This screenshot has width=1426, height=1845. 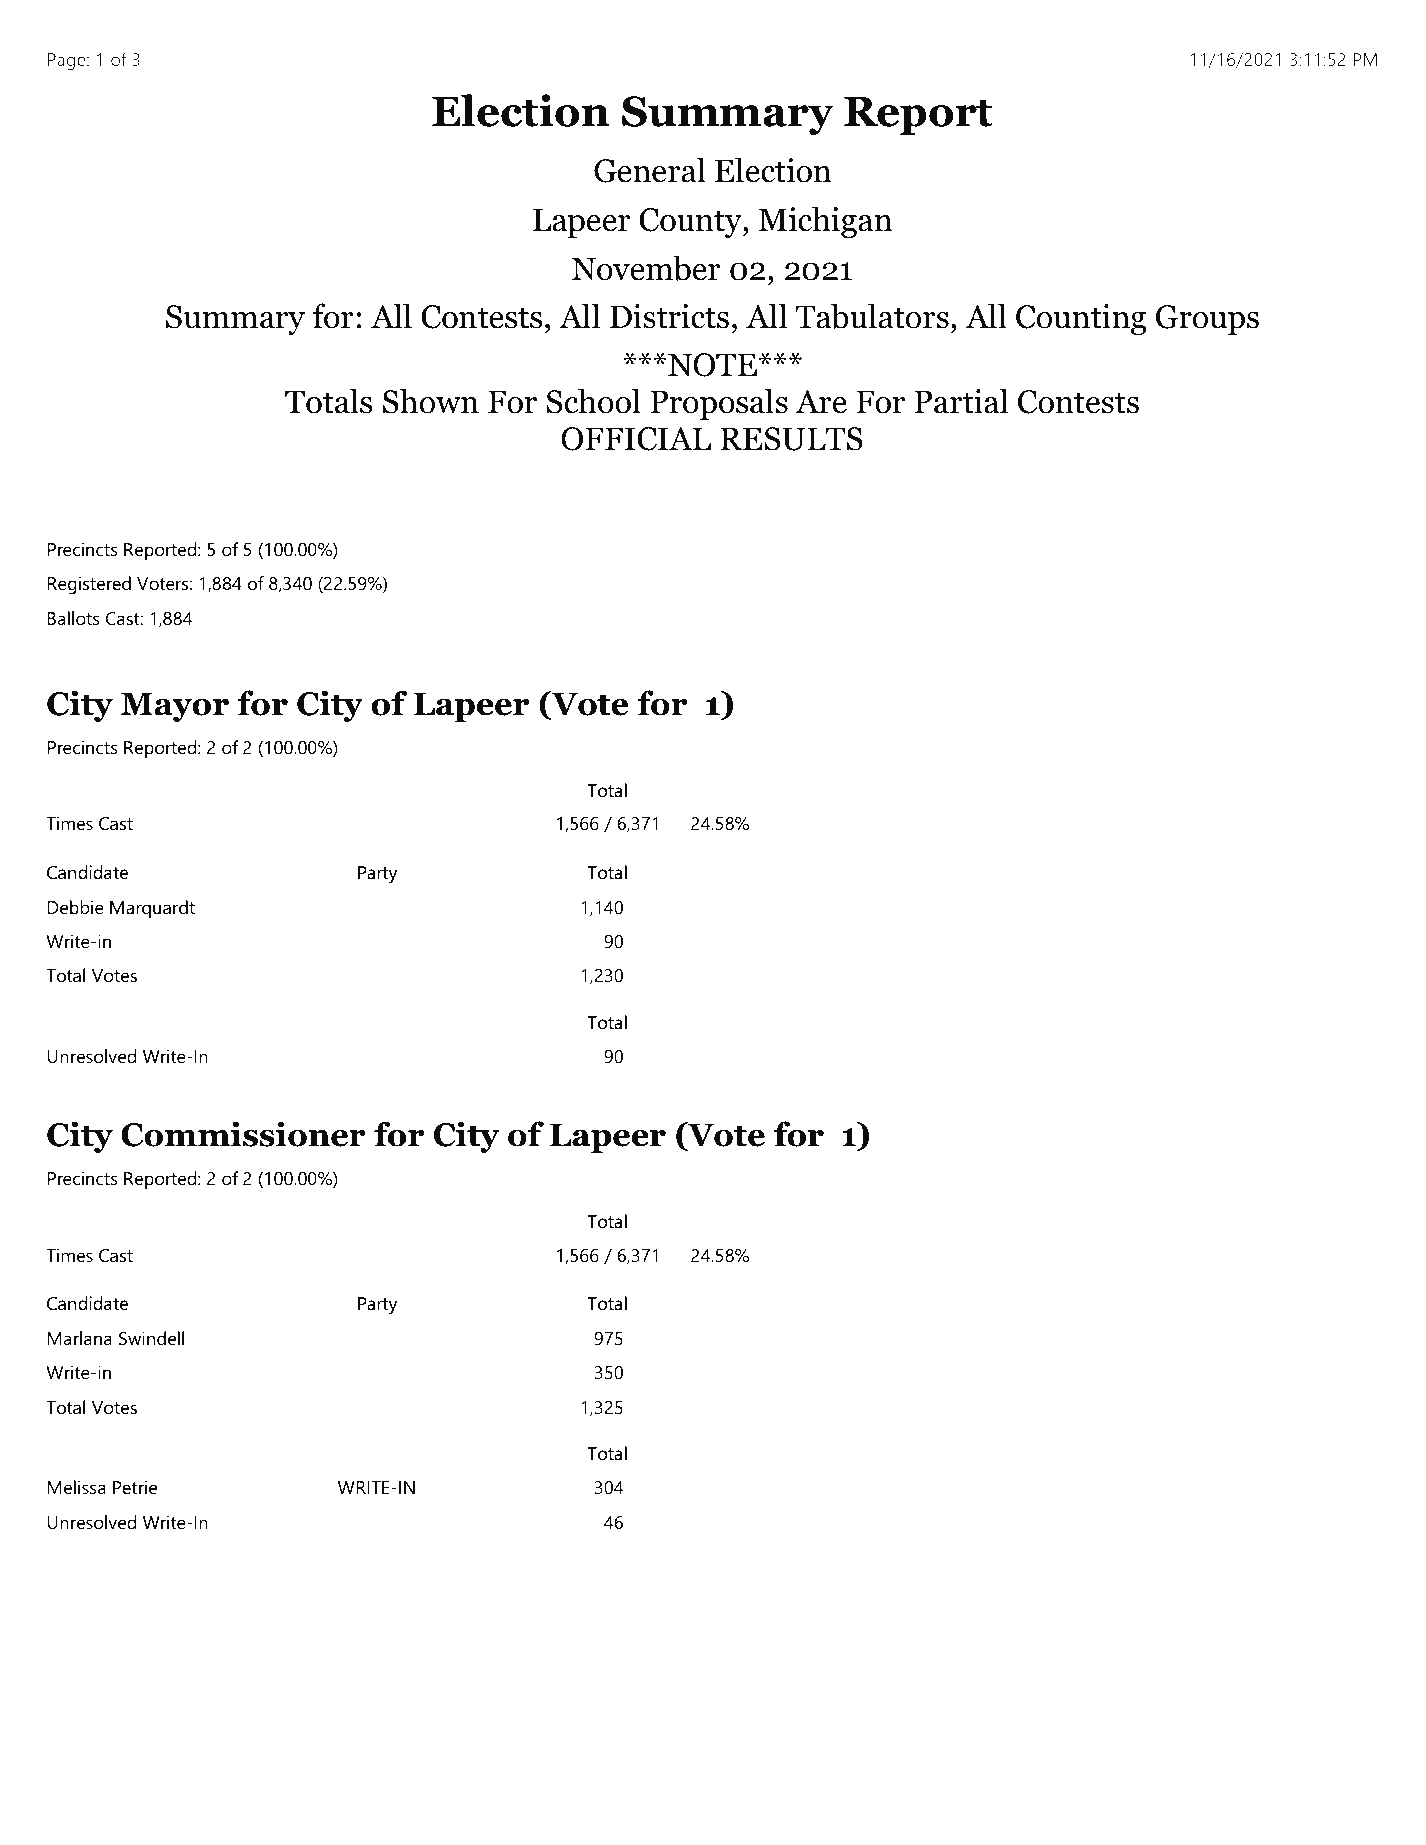 What do you see at coordinates (135, 1487) in the screenshot?
I see `Petrie` at bounding box center [135, 1487].
